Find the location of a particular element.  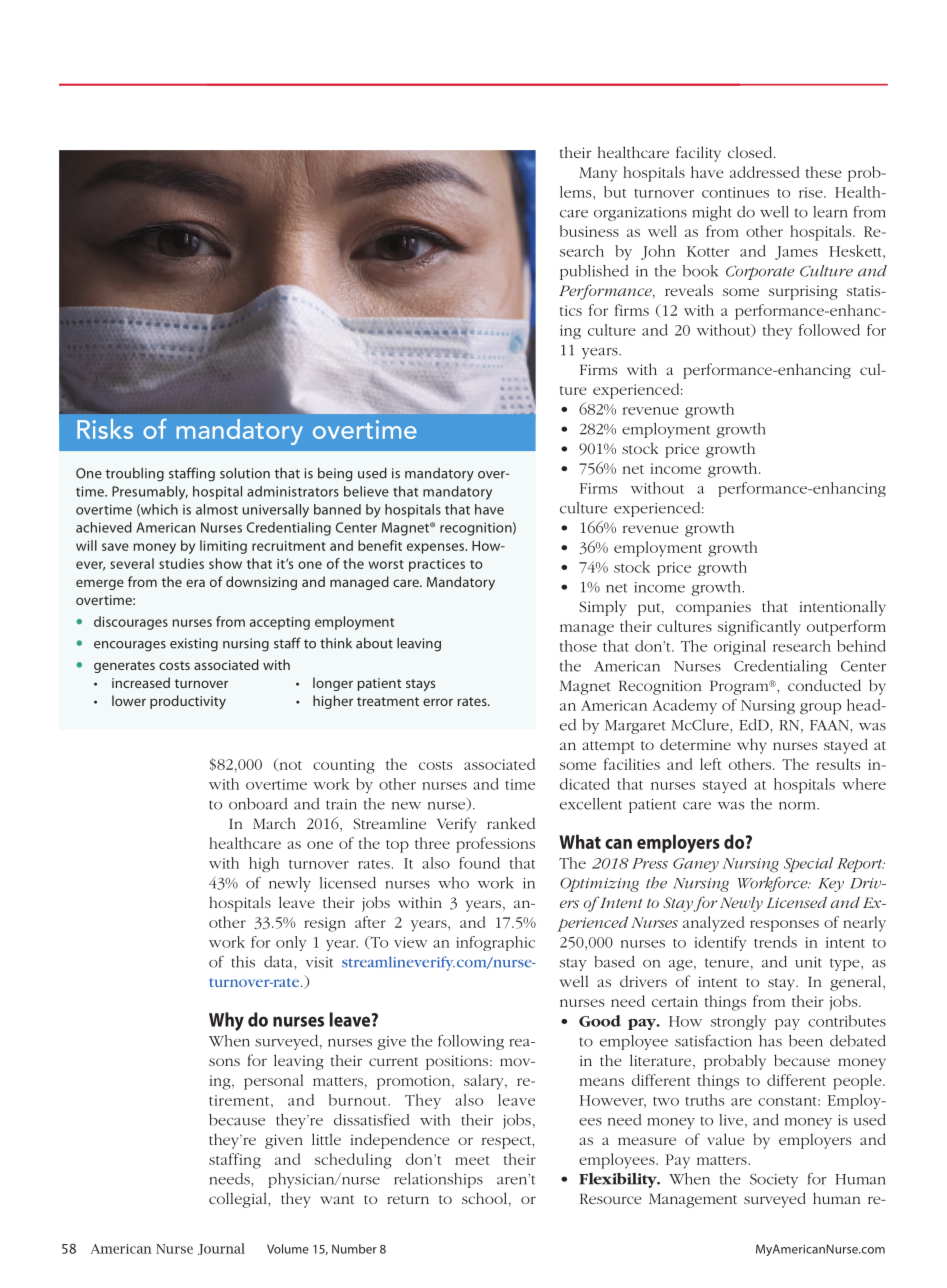

believe is located at coordinates (366, 491).
